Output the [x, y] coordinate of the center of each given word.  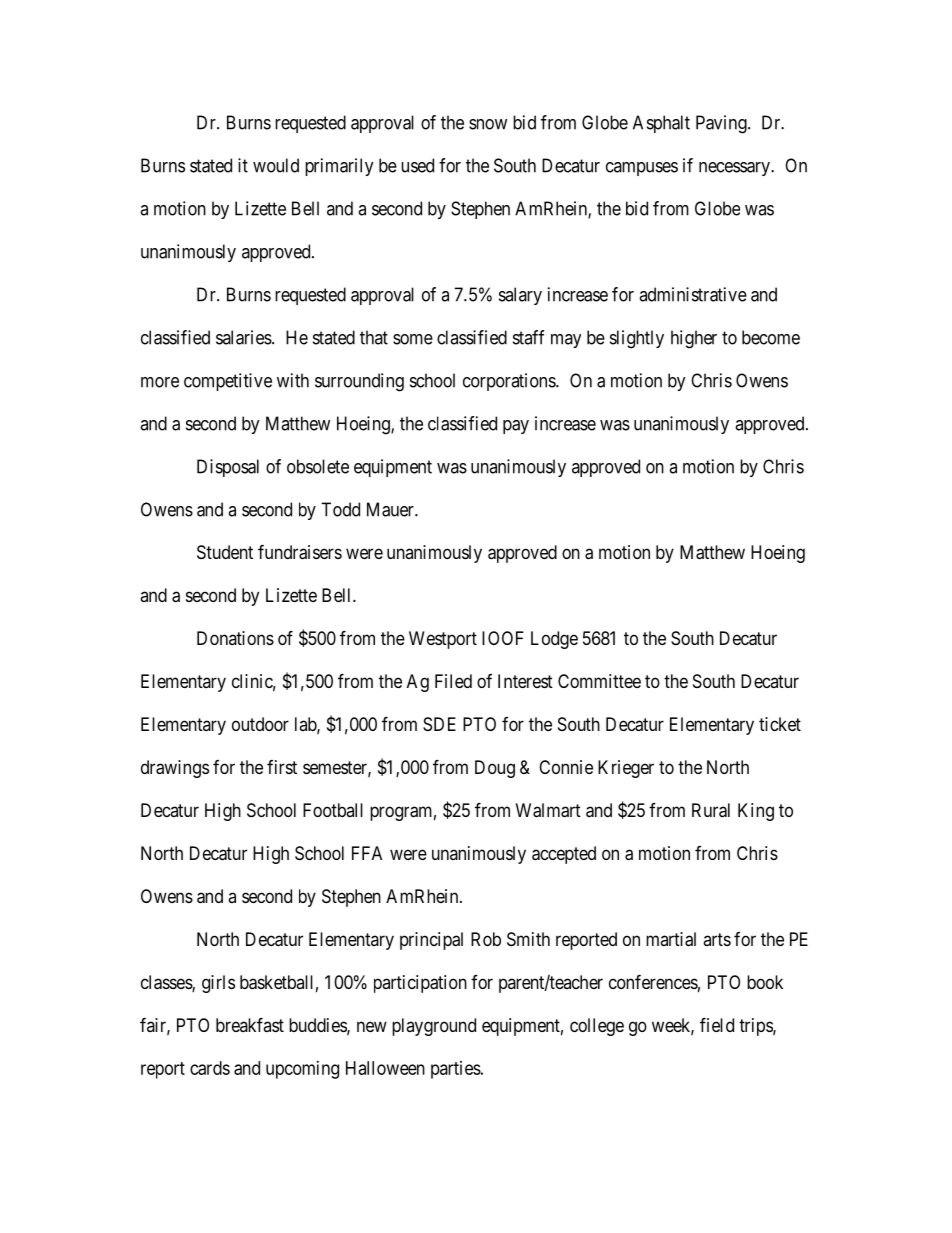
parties [456, 1070]
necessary [735, 169]
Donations [235, 638]
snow [488, 124]
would [276, 165]
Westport [443, 640]
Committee [599, 681]
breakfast [250, 1024]
